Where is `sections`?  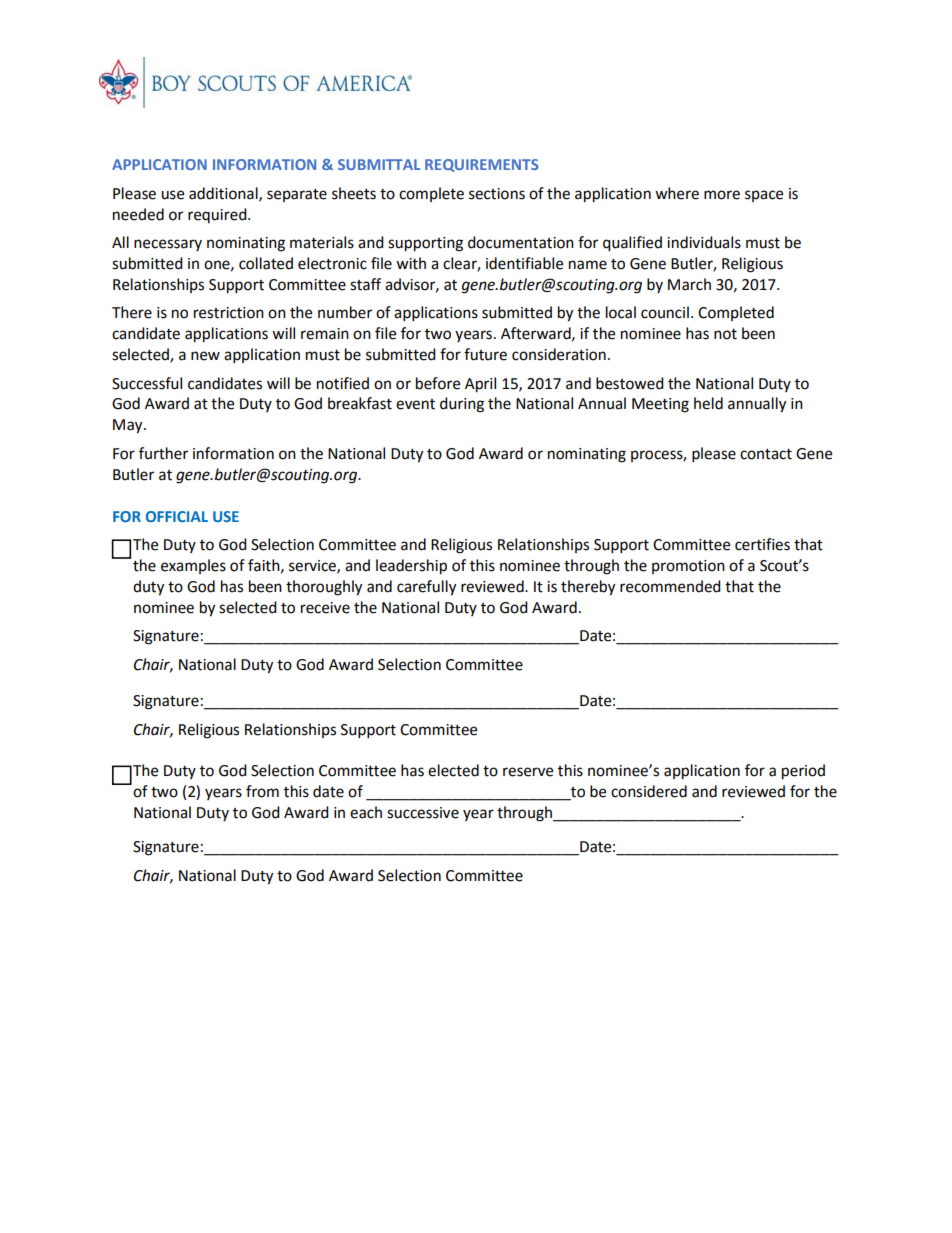
sections is located at coordinates (497, 194).
